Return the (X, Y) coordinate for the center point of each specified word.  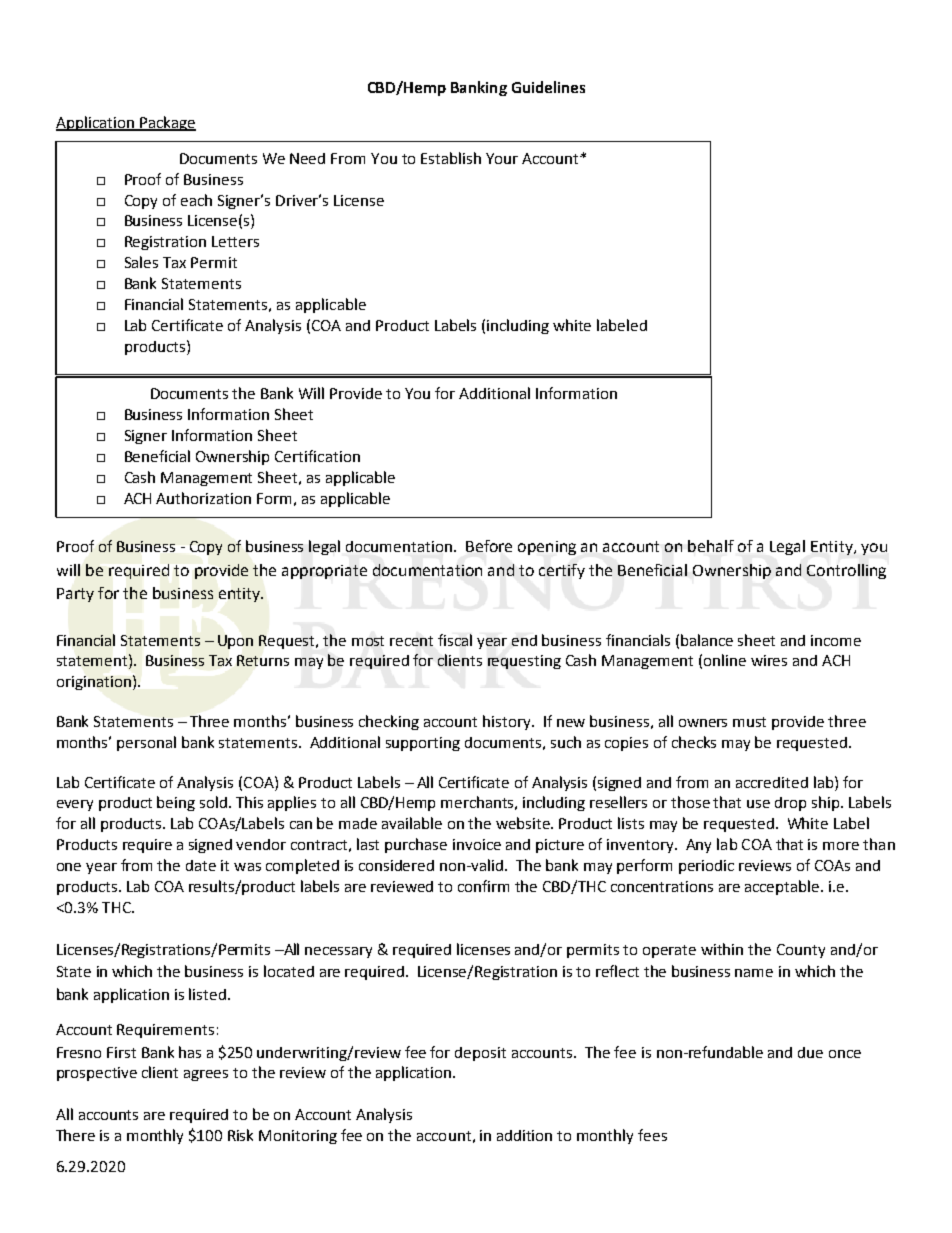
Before (489, 546)
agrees (206, 1075)
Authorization (203, 498)
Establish (451, 158)
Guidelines (548, 87)
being (176, 803)
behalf (711, 546)
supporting (423, 744)
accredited (772, 782)
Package (167, 123)
